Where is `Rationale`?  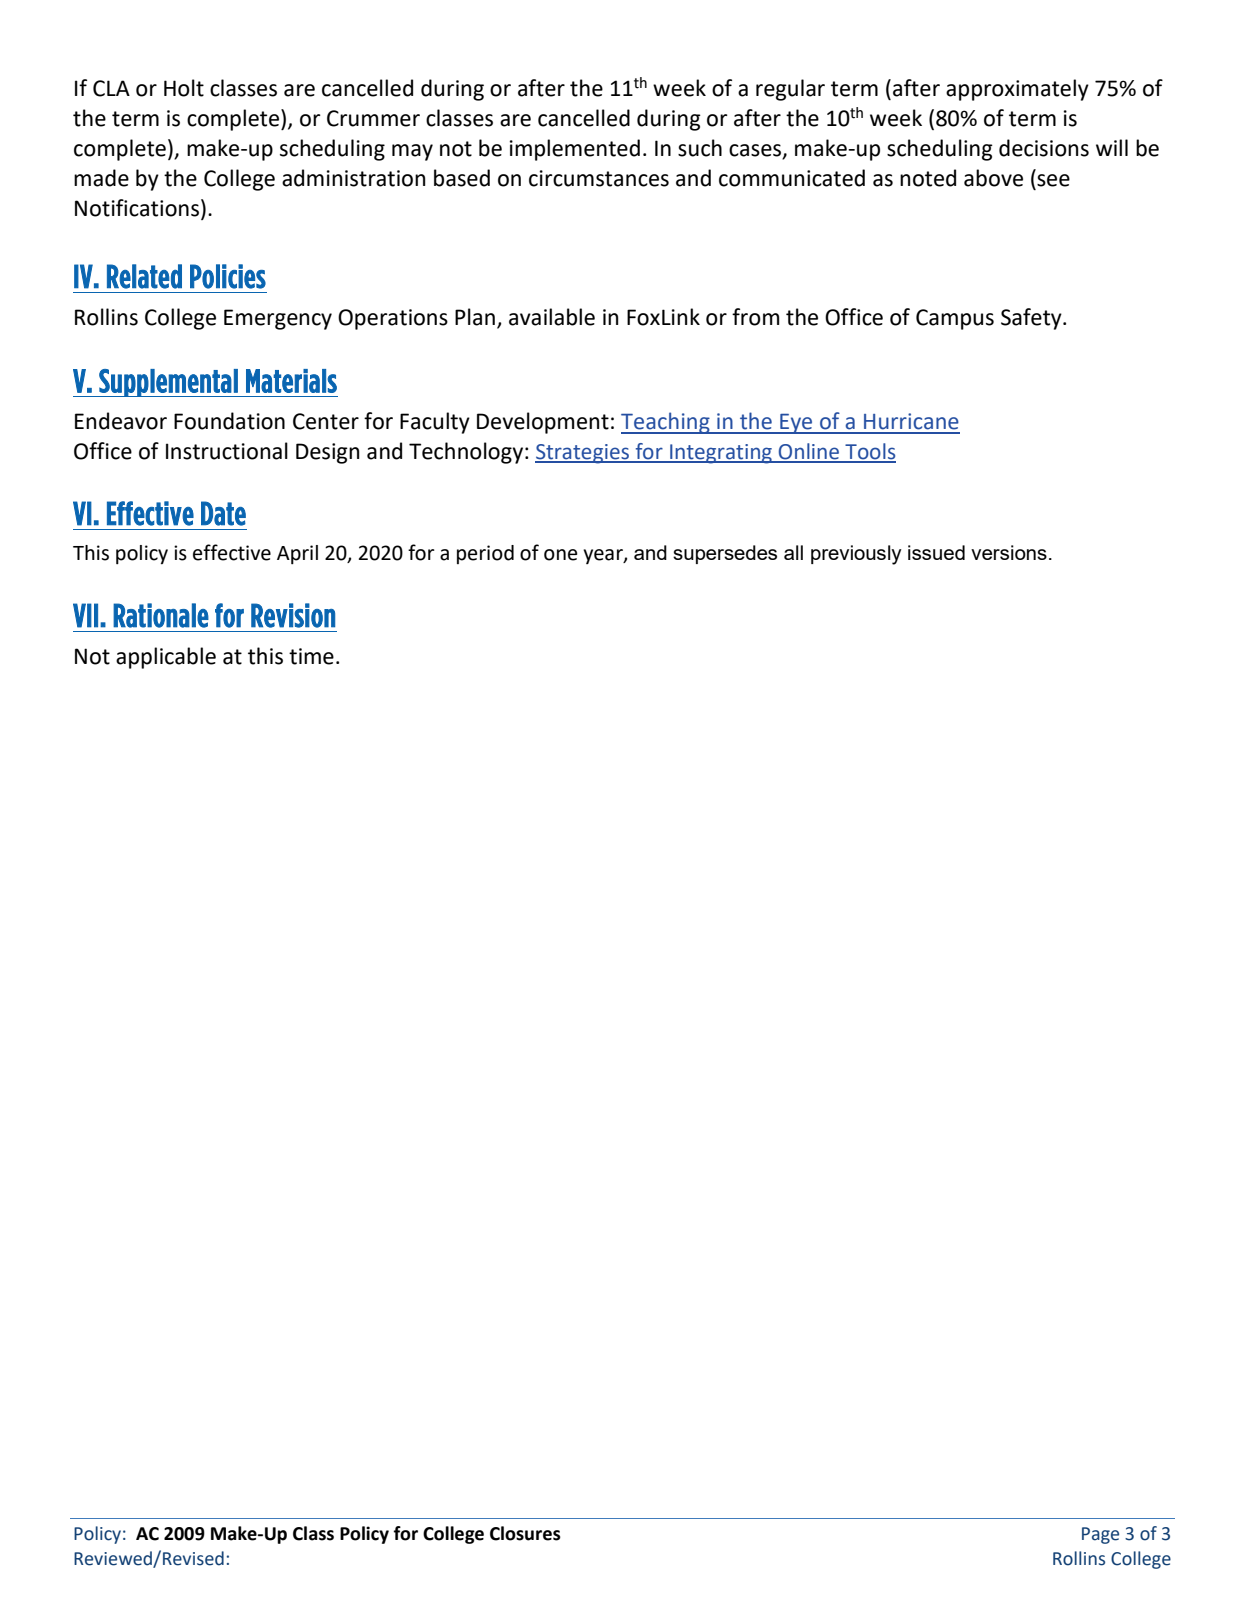
Rationale is located at coordinates (161, 615).
